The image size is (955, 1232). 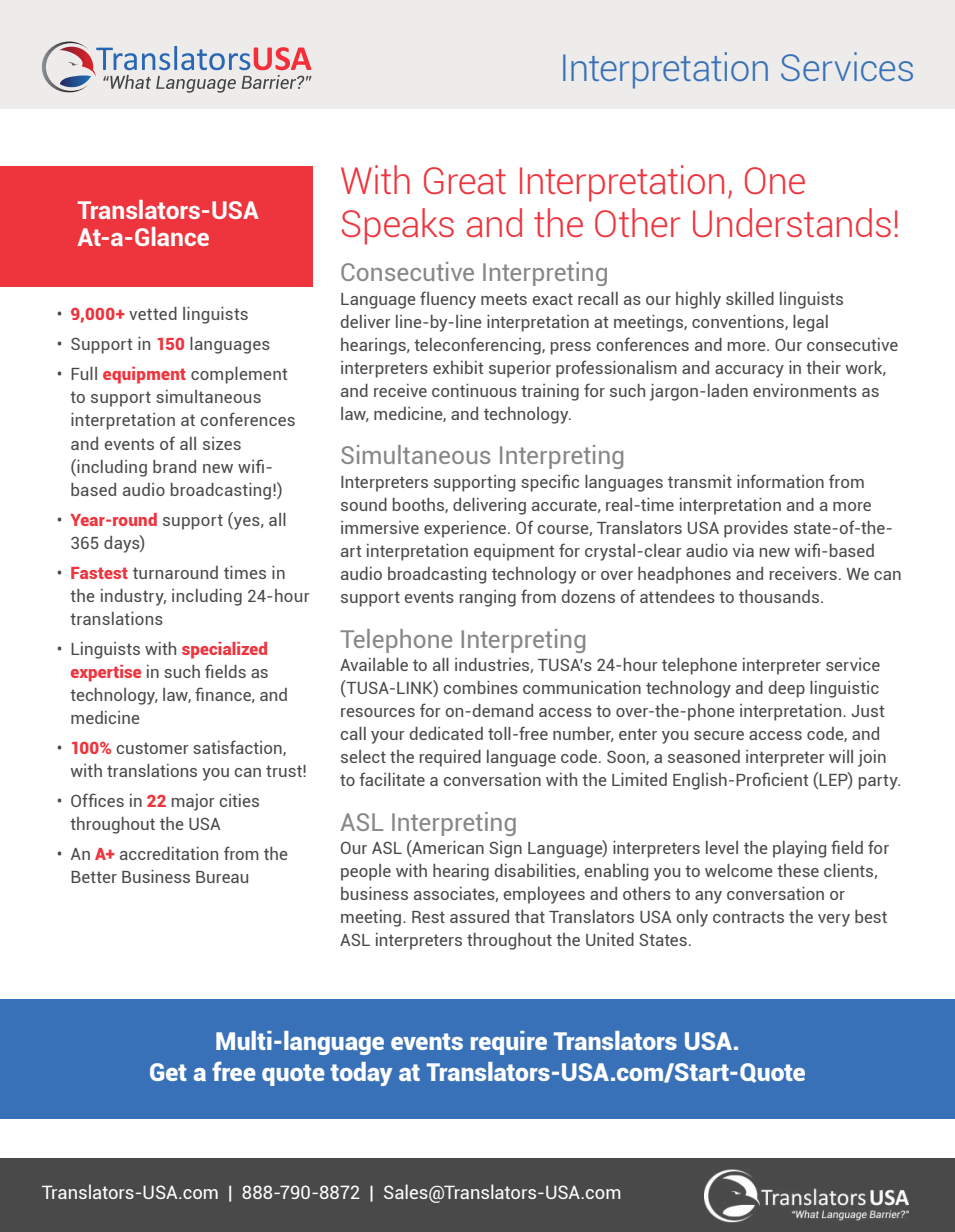 I want to click on Get, so click(x=168, y=1072).
